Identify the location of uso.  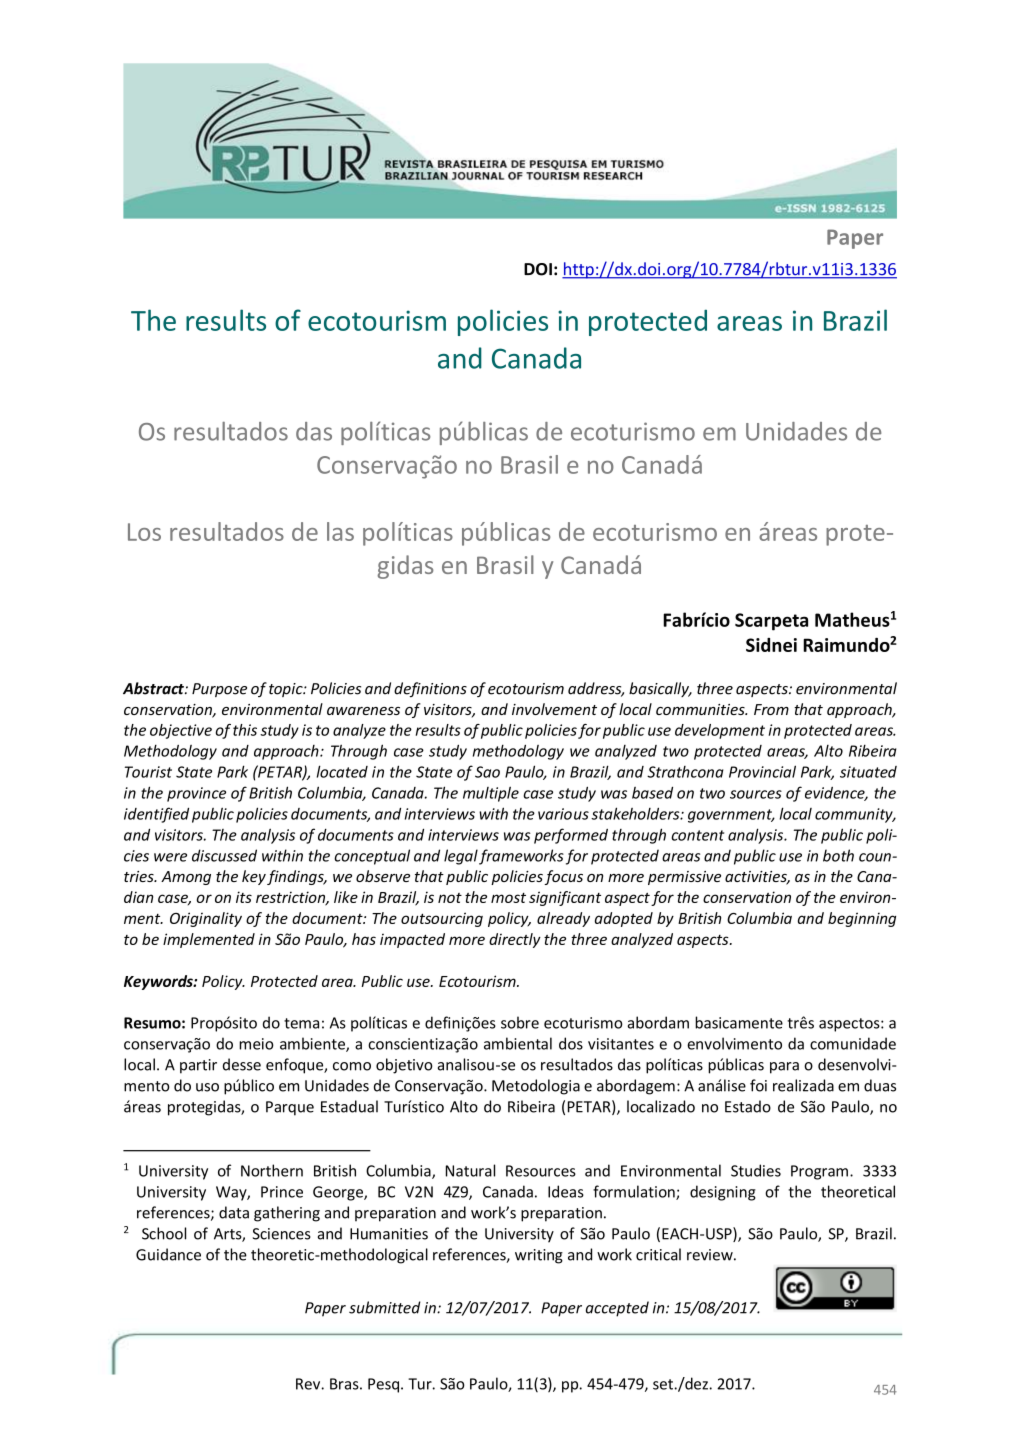
(207, 1087).
